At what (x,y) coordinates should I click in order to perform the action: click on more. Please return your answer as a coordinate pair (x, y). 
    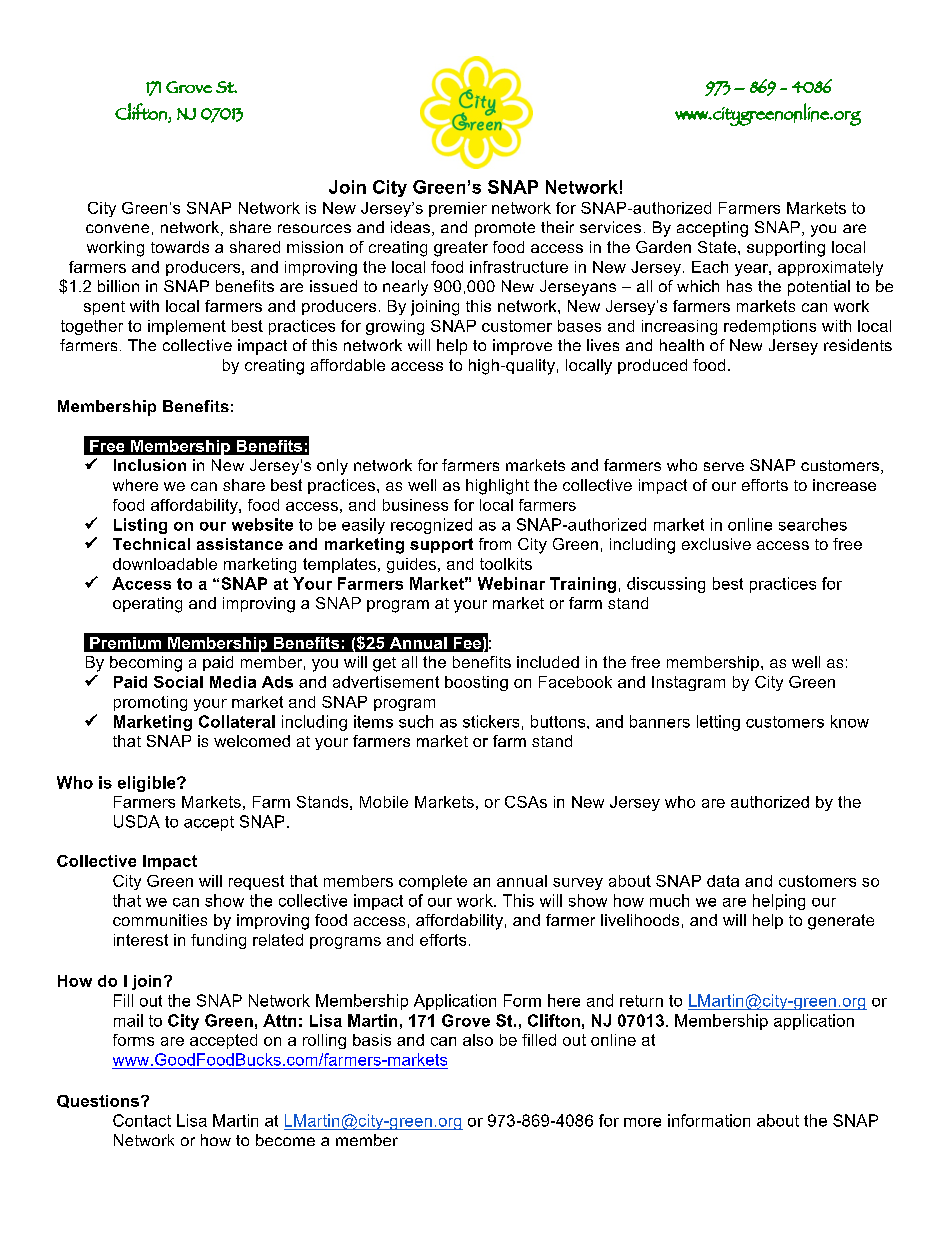
    Looking at the image, I should click on (642, 1122).
